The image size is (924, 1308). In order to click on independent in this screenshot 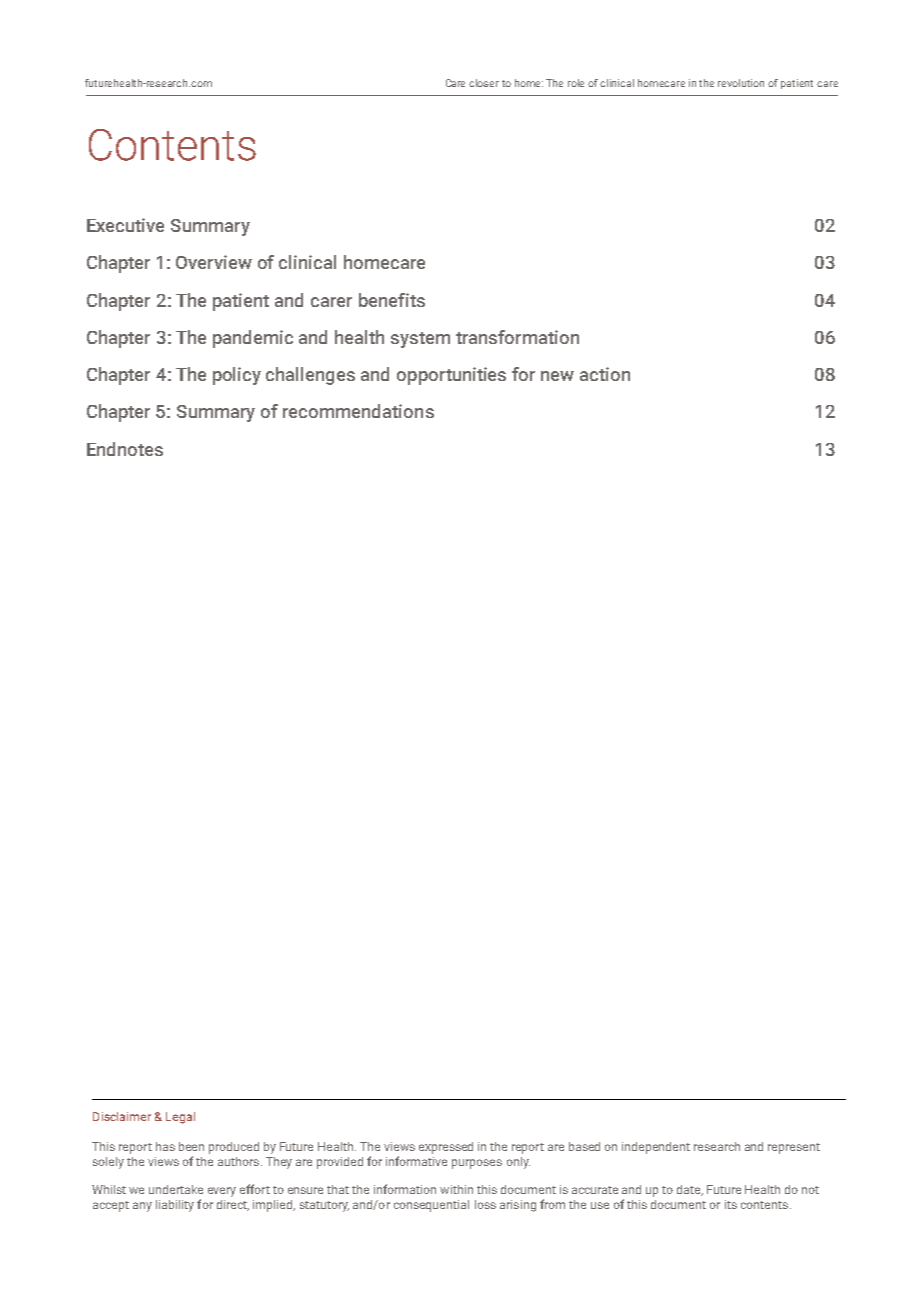, I will do `click(656, 1148)`.
